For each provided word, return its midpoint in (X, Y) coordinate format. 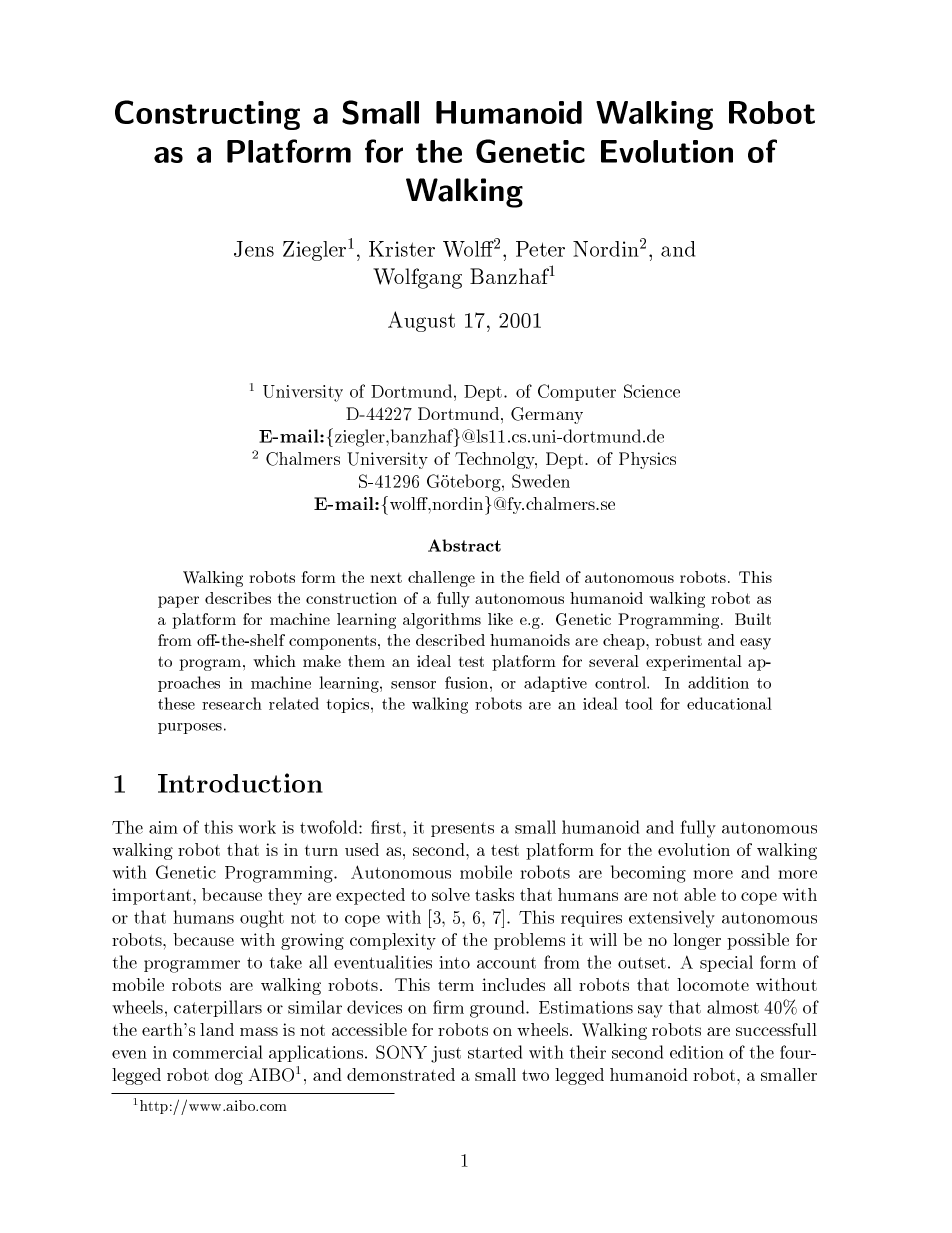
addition (718, 682)
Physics (647, 460)
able (700, 894)
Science (652, 391)
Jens (254, 249)
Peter (540, 249)
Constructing (207, 115)
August (421, 321)
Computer (577, 392)
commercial (218, 1052)
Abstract (464, 545)
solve (451, 894)
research (232, 703)
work (257, 827)
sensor (413, 685)
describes (238, 598)
